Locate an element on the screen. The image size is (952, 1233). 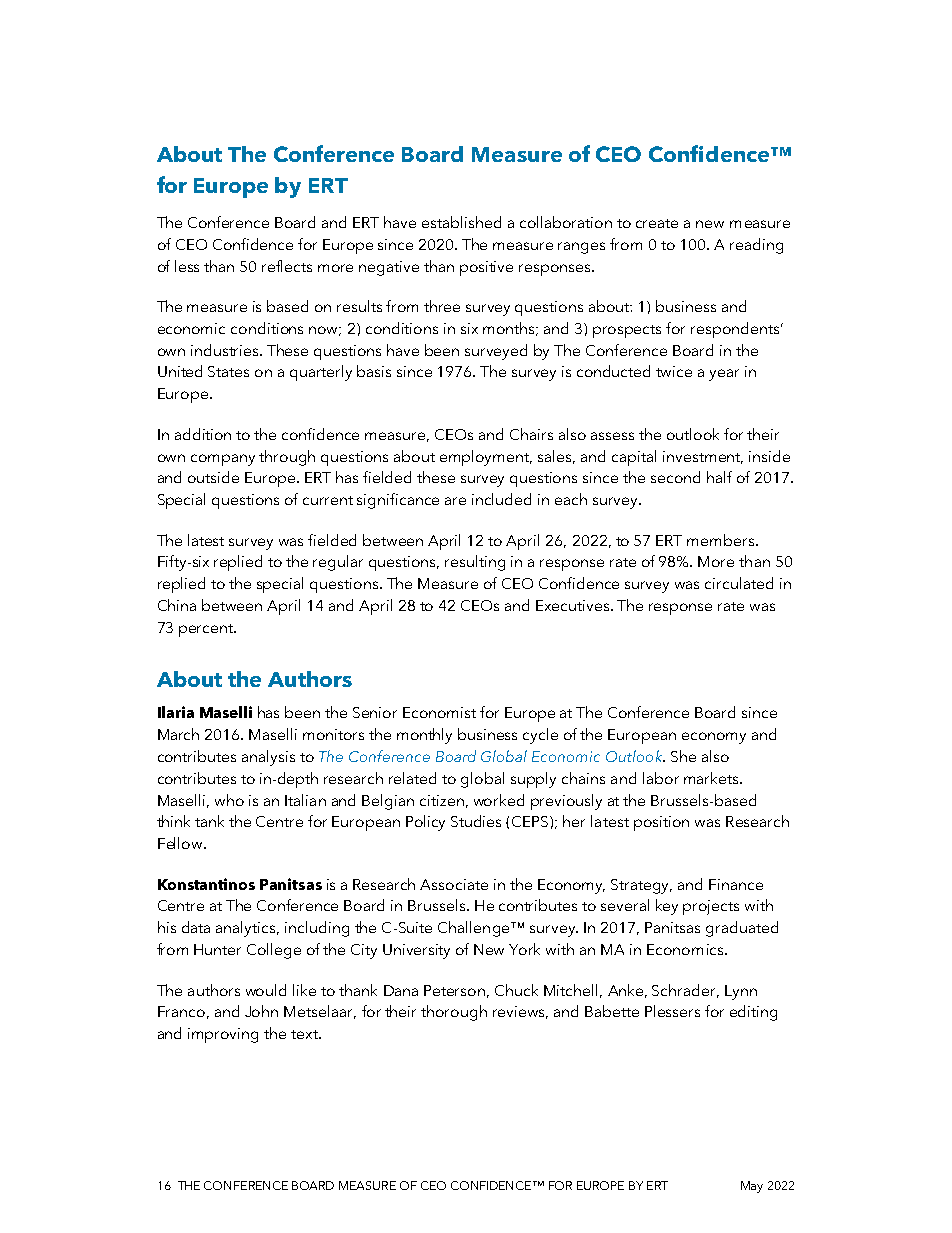
Finance is located at coordinates (736, 884).
